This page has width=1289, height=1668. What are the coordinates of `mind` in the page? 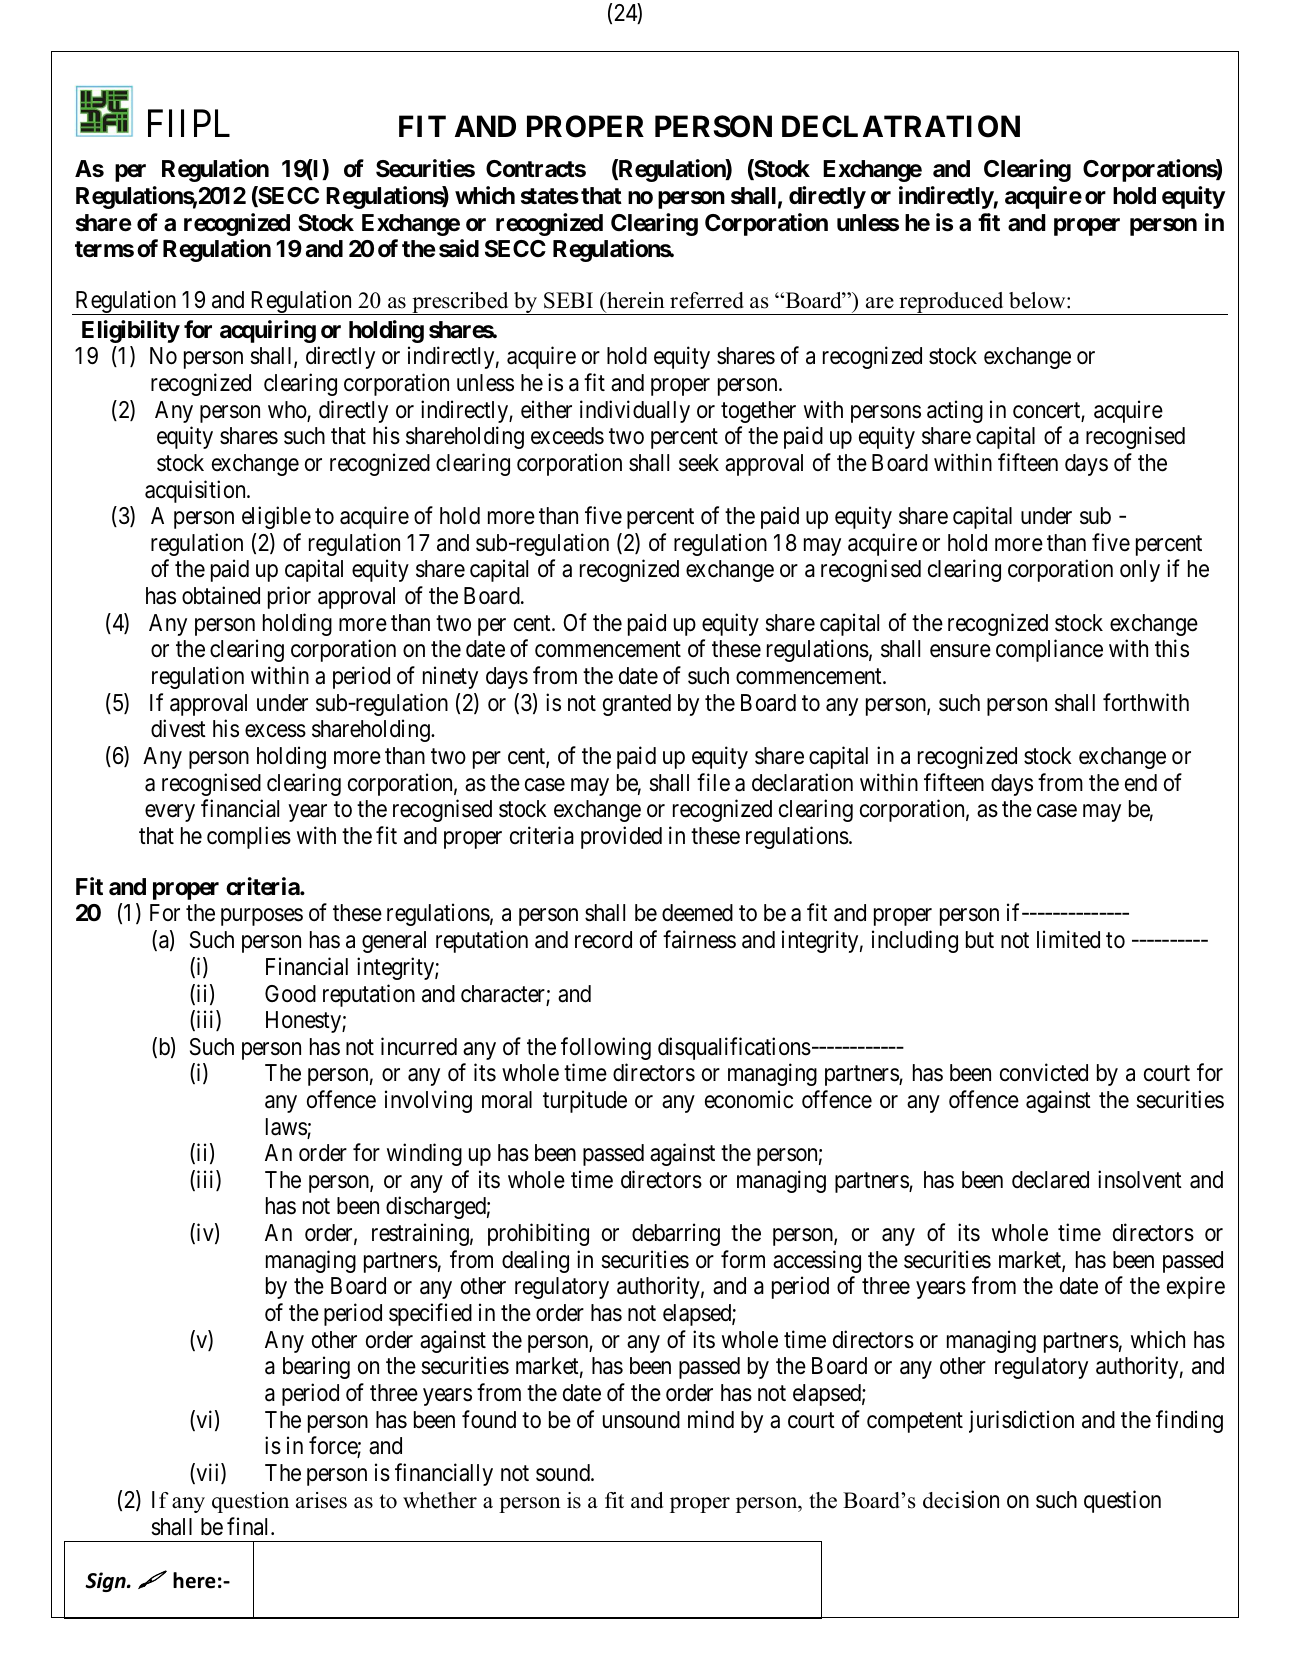 It's located at (711, 1419).
